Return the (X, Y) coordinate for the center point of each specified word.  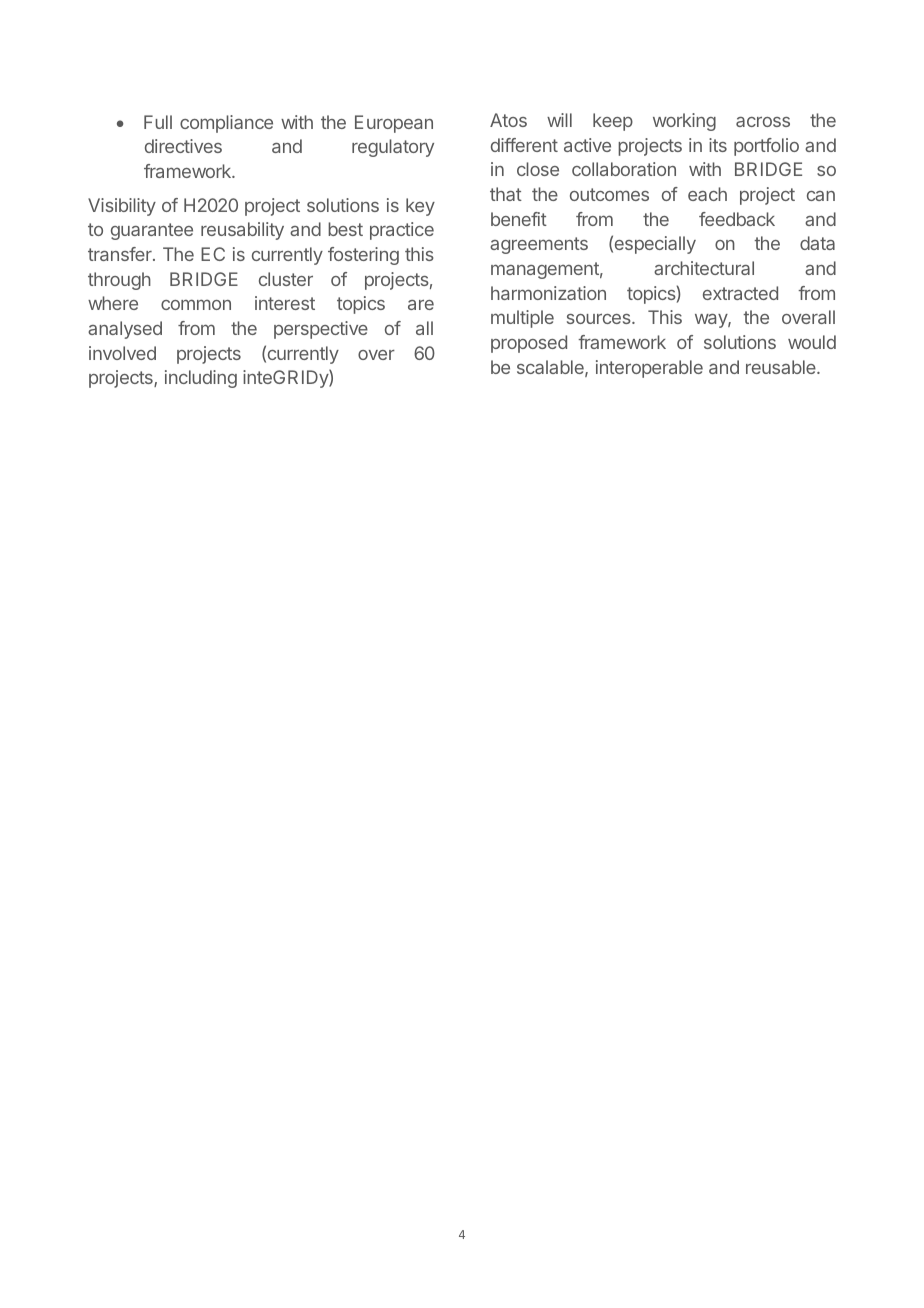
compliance (226, 124)
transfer (121, 254)
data (817, 243)
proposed (529, 344)
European (394, 124)
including (201, 379)
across (763, 121)
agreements (539, 245)
